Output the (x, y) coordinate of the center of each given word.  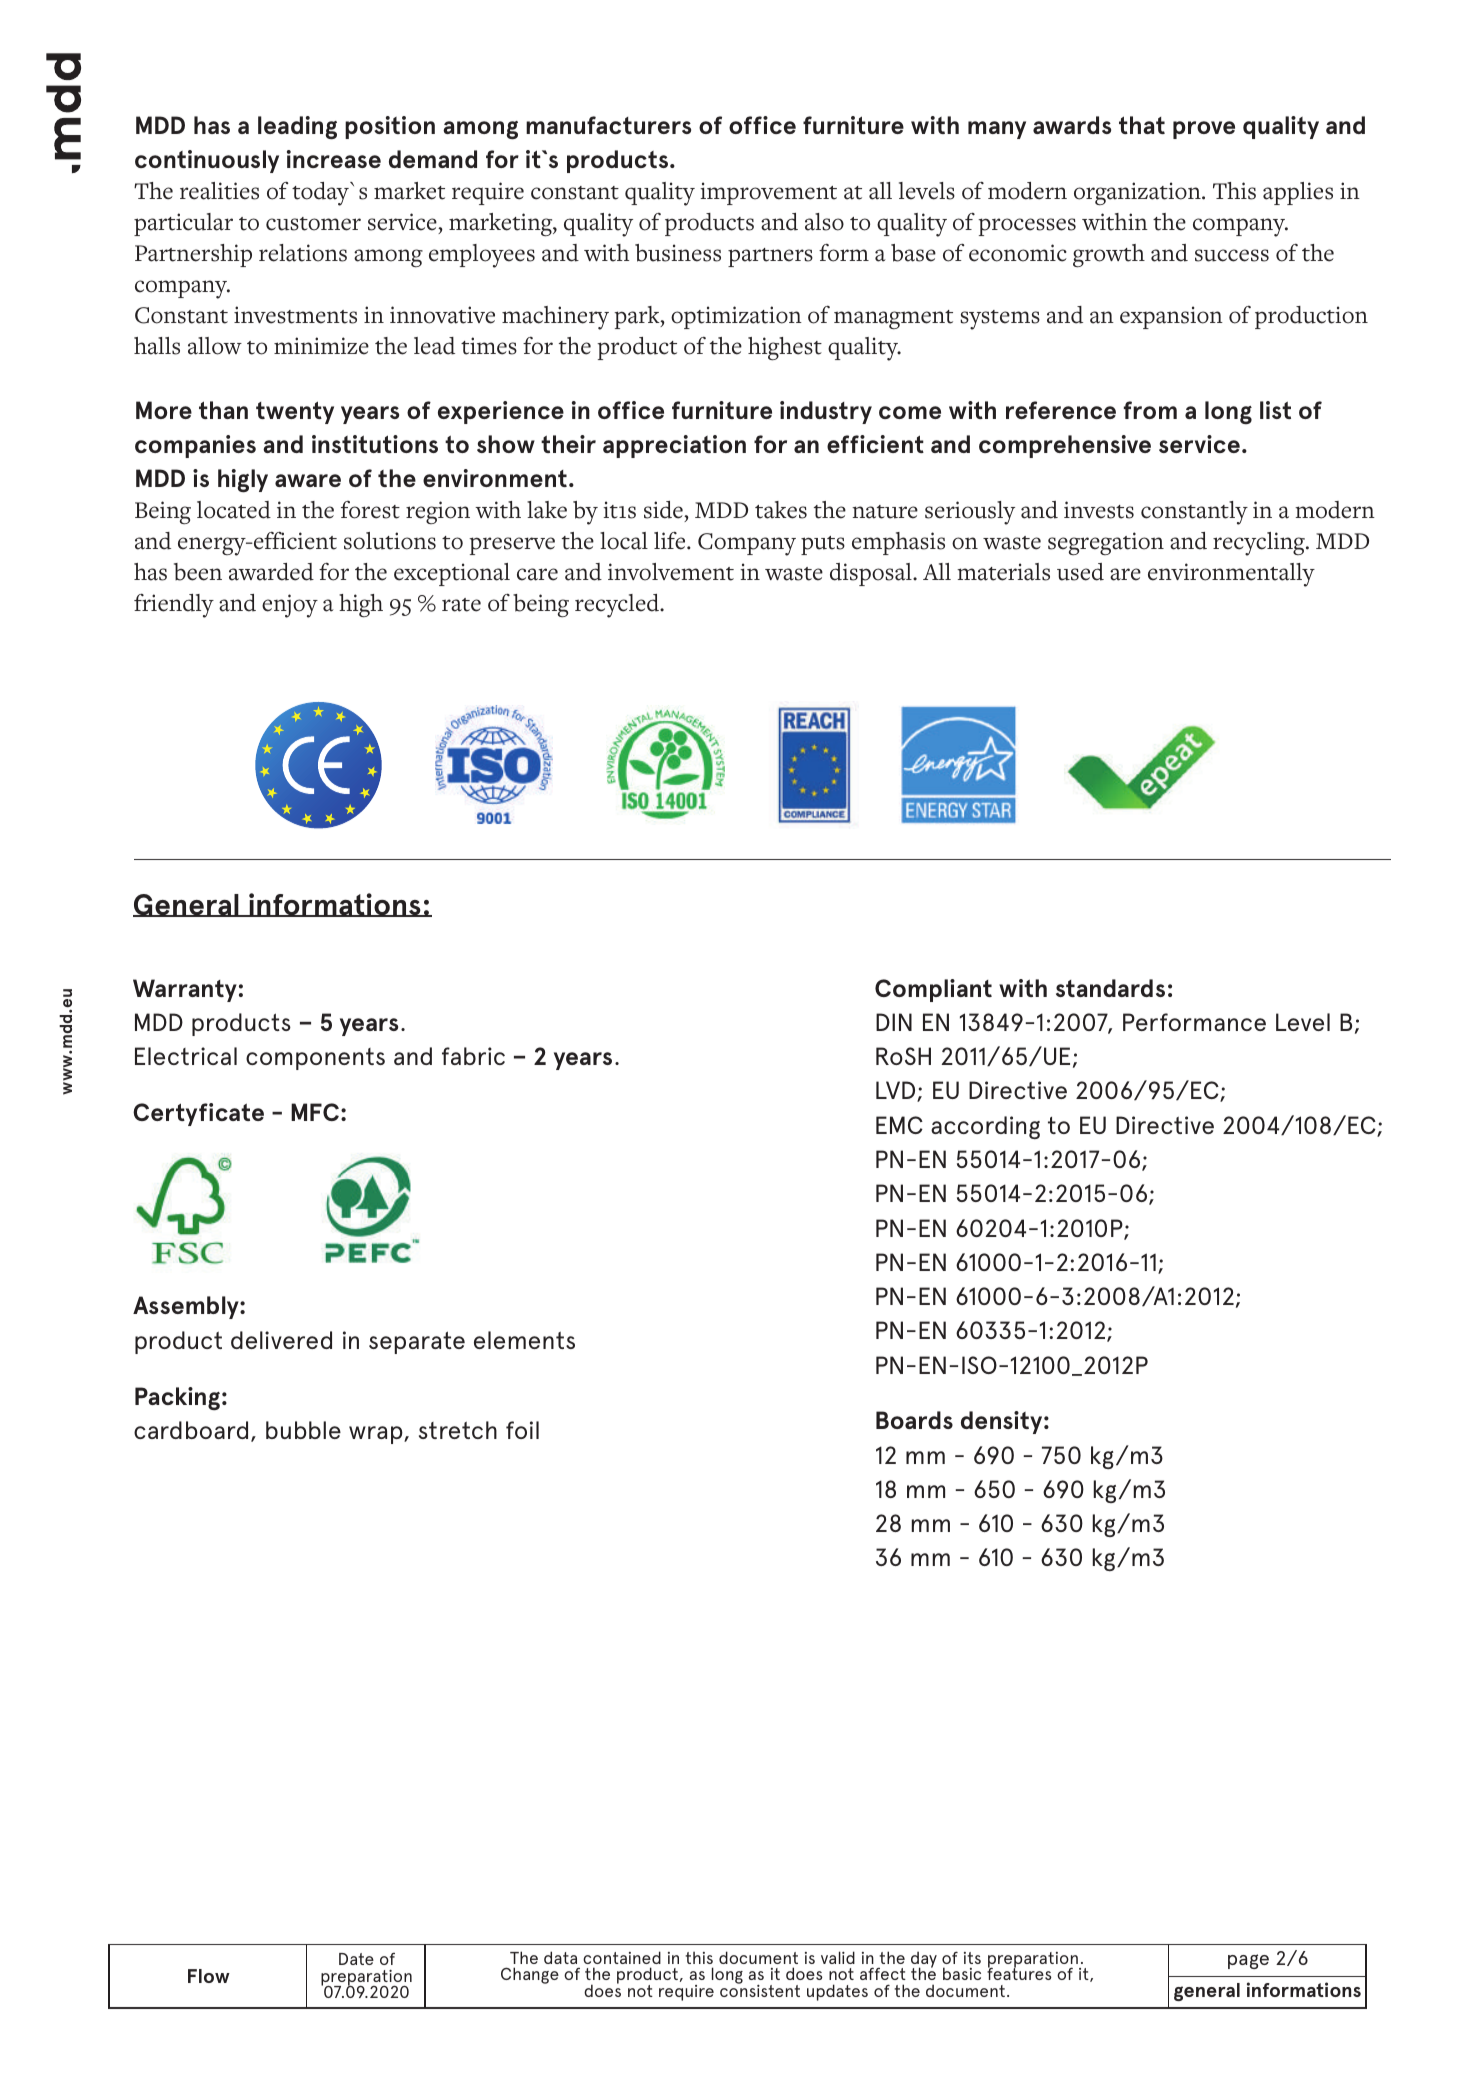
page (1248, 1961)
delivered (281, 1340)
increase (334, 159)
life (671, 541)
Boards (914, 1420)
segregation (1106, 543)
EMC (899, 1125)
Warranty (185, 990)
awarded (271, 572)
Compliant (933, 990)
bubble (303, 1430)
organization (1138, 194)
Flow (209, 1976)
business (678, 253)
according (985, 1127)
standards (1110, 988)
